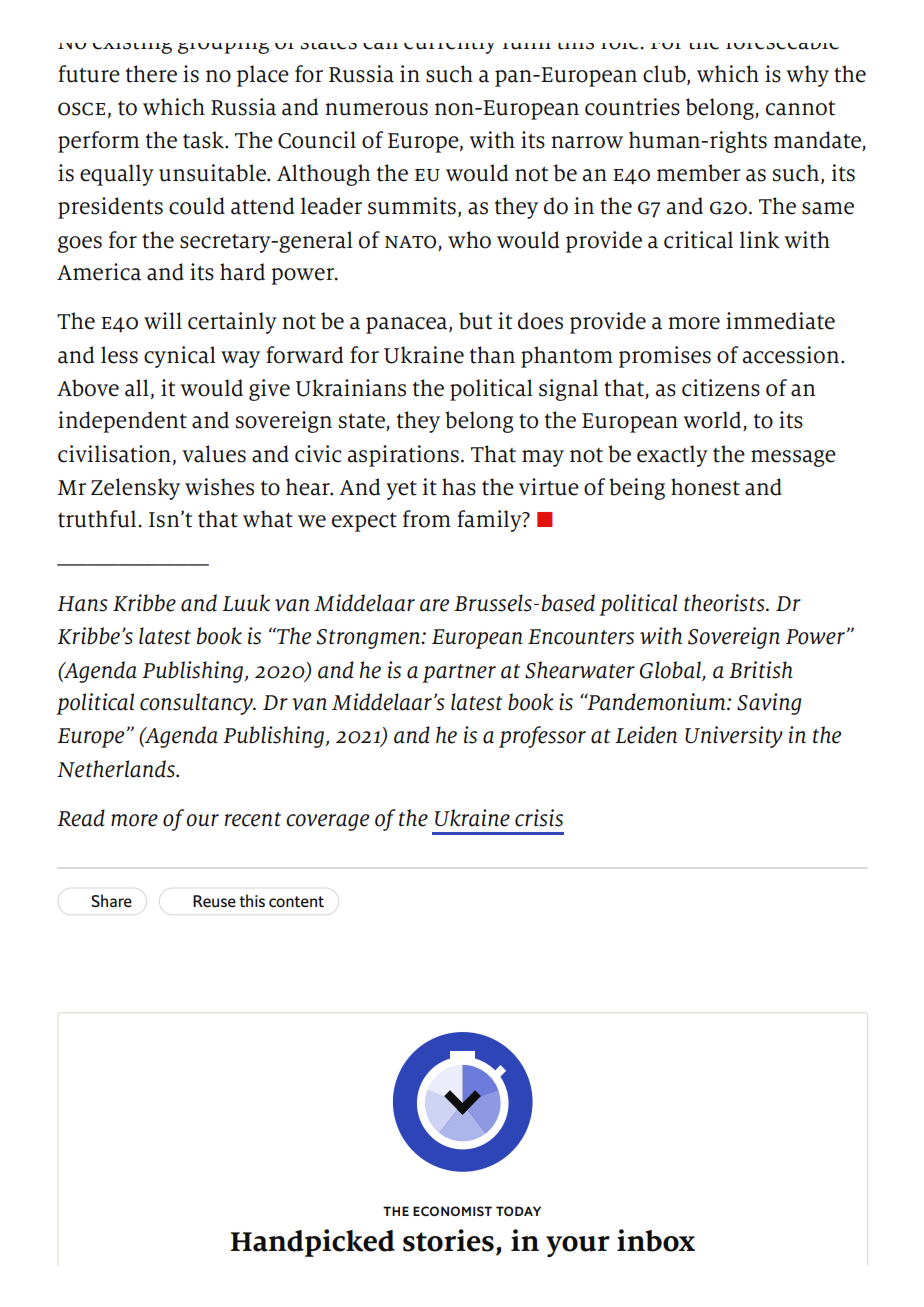 The height and width of the screenshot is (1307, 924). What do you see at coordinates (800, 108) in the screenshot?
I see `cannot` at bounding box center [800, 108].
